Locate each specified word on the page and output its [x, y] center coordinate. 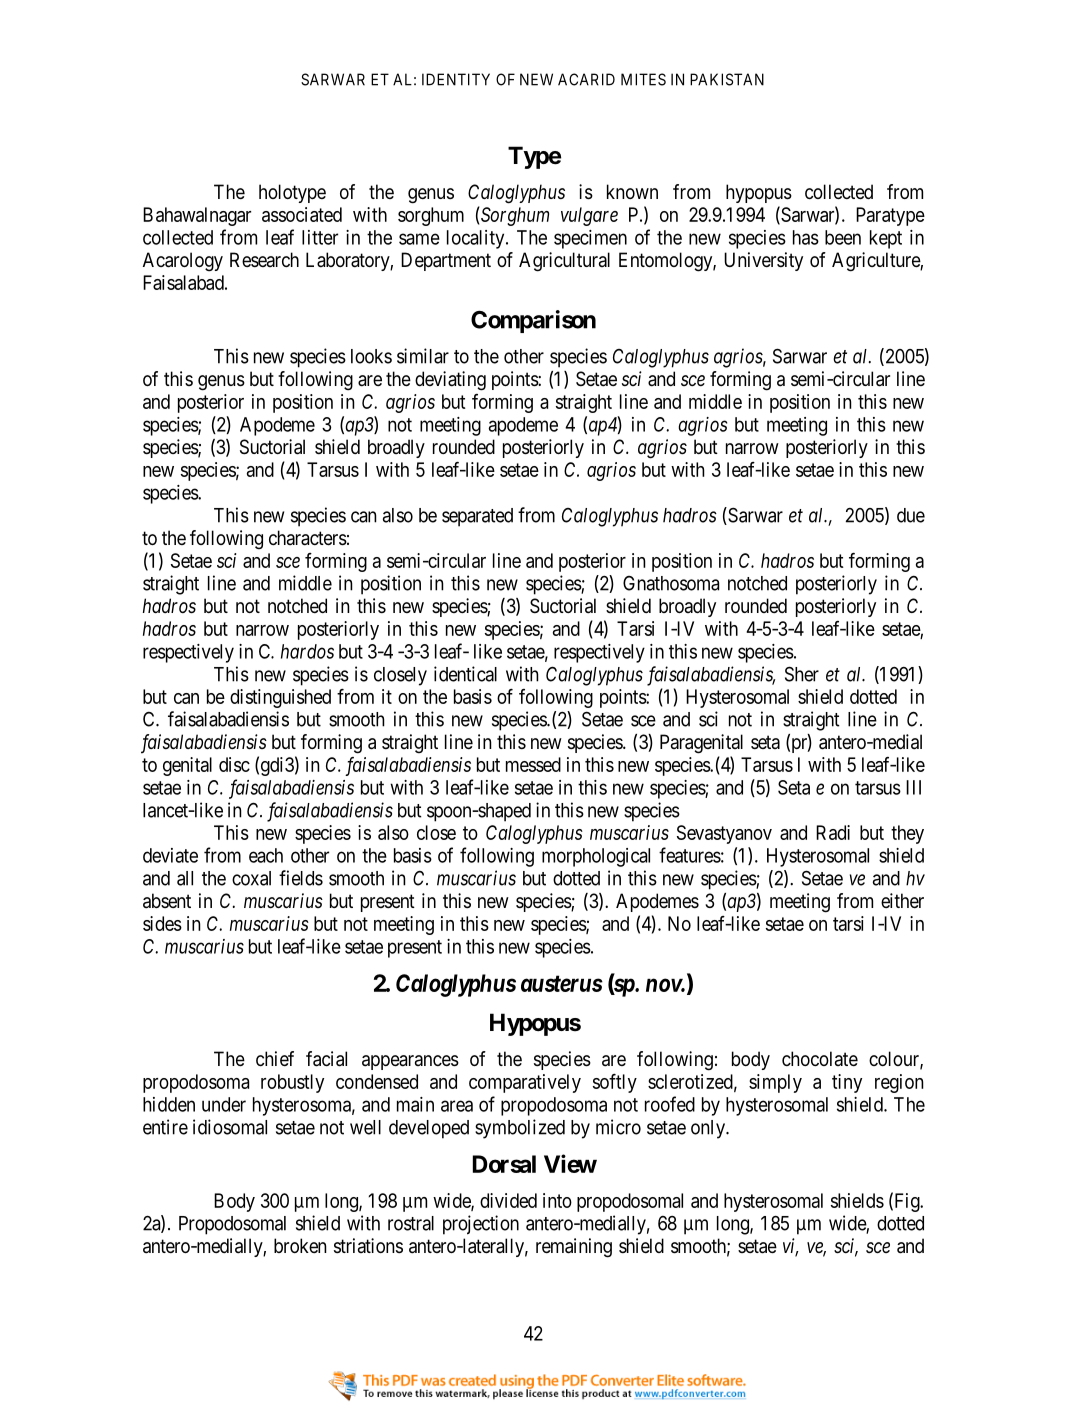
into [557, 1200]
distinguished [280, 698]
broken [300, 1245]
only [709, 1129]
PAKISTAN [727, 79]
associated [302, 214]
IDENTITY [456, 79]
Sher [802, 674]
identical [465, 674]
